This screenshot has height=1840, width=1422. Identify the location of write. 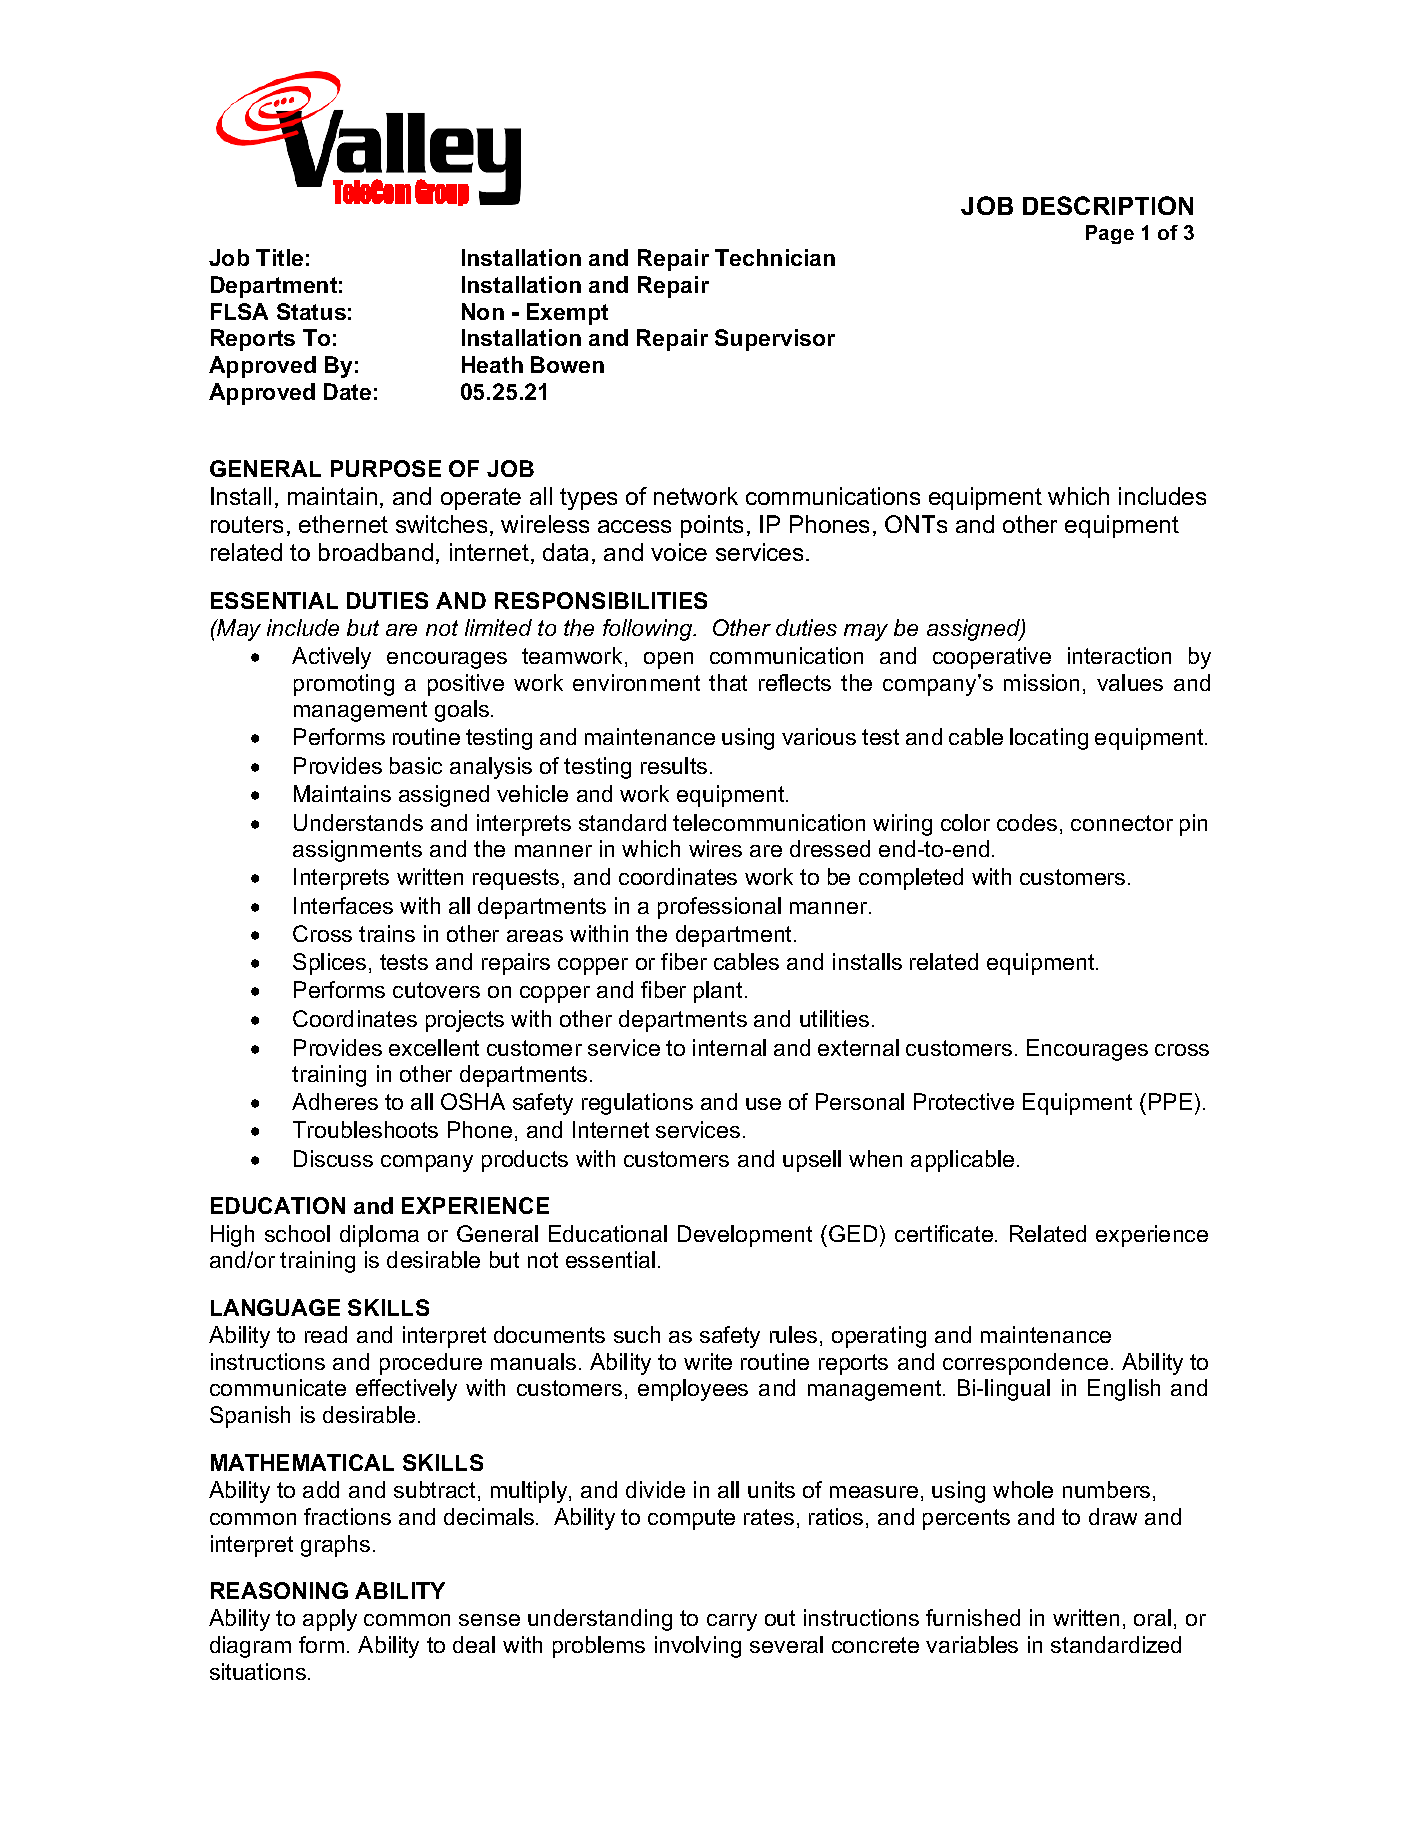
(708, 1361).
